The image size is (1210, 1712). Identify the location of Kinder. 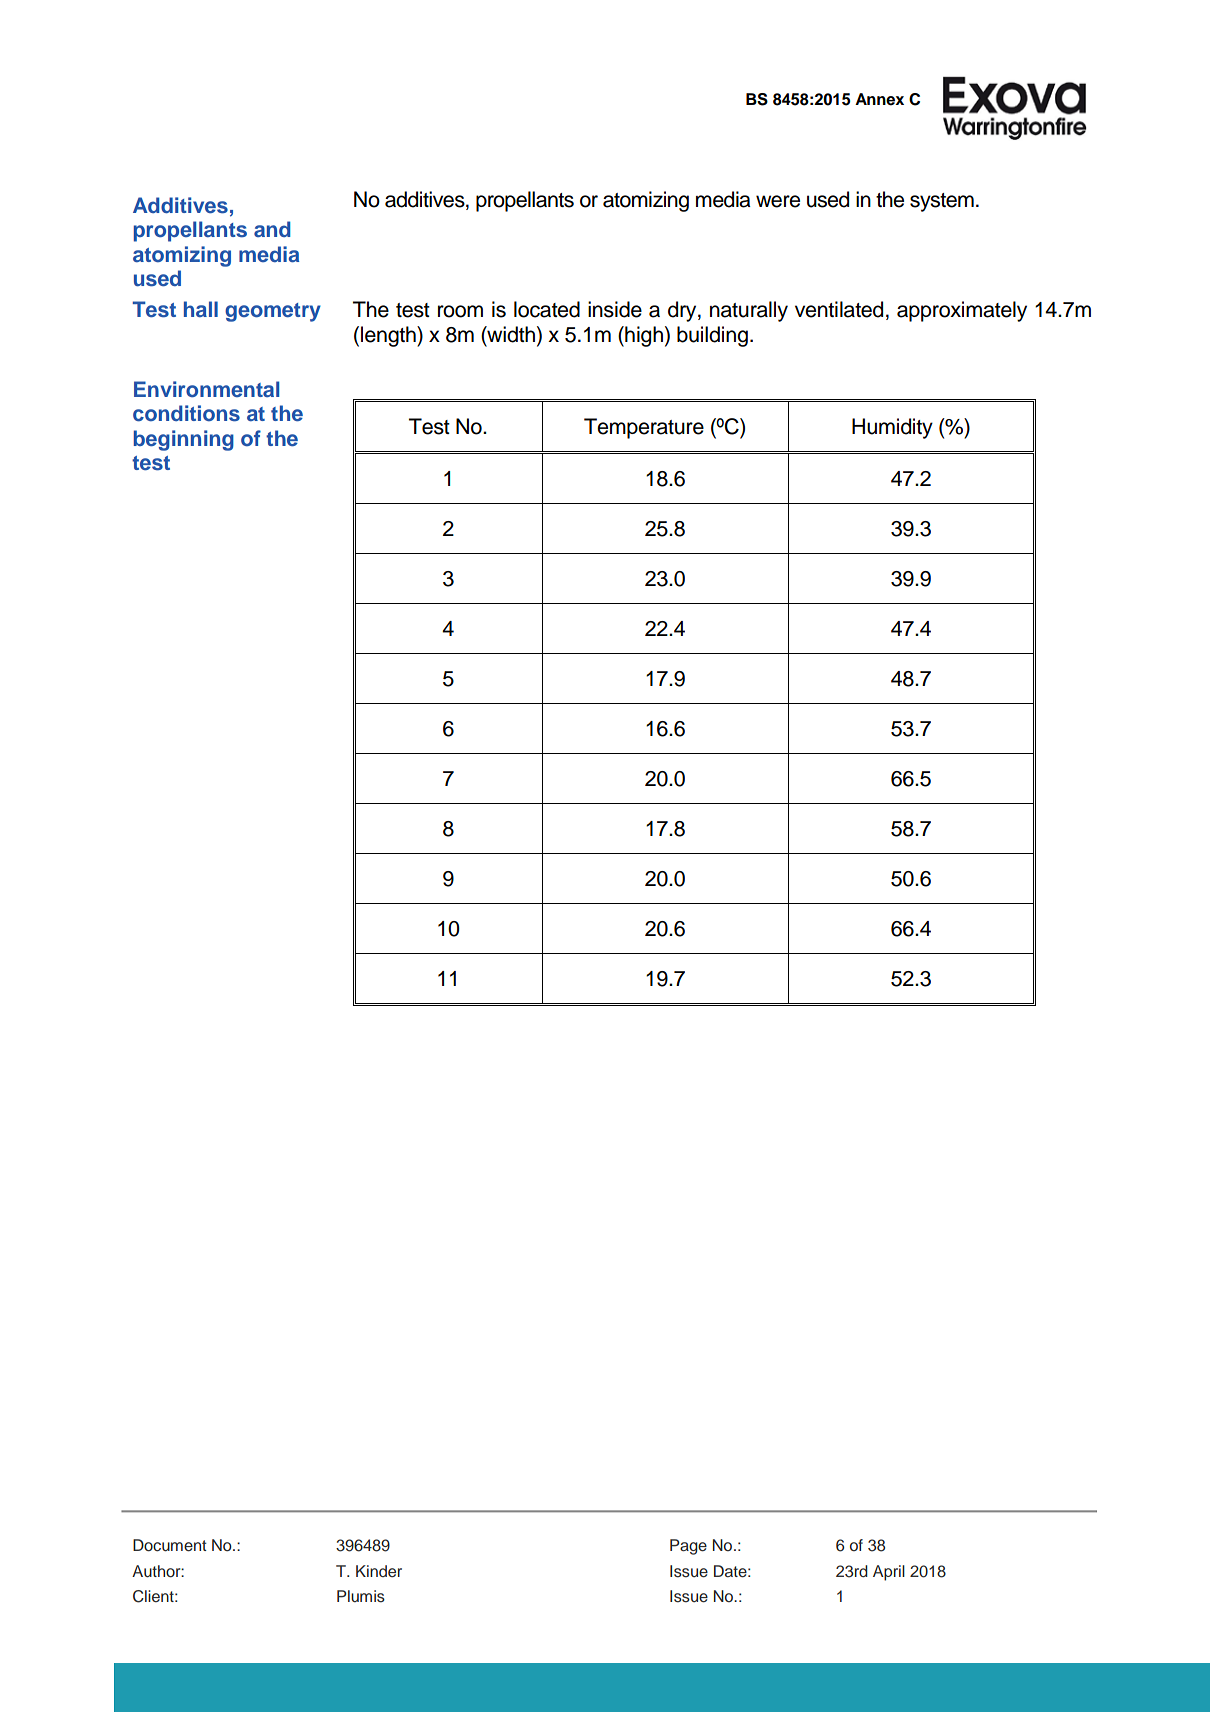
(379, 1571).
